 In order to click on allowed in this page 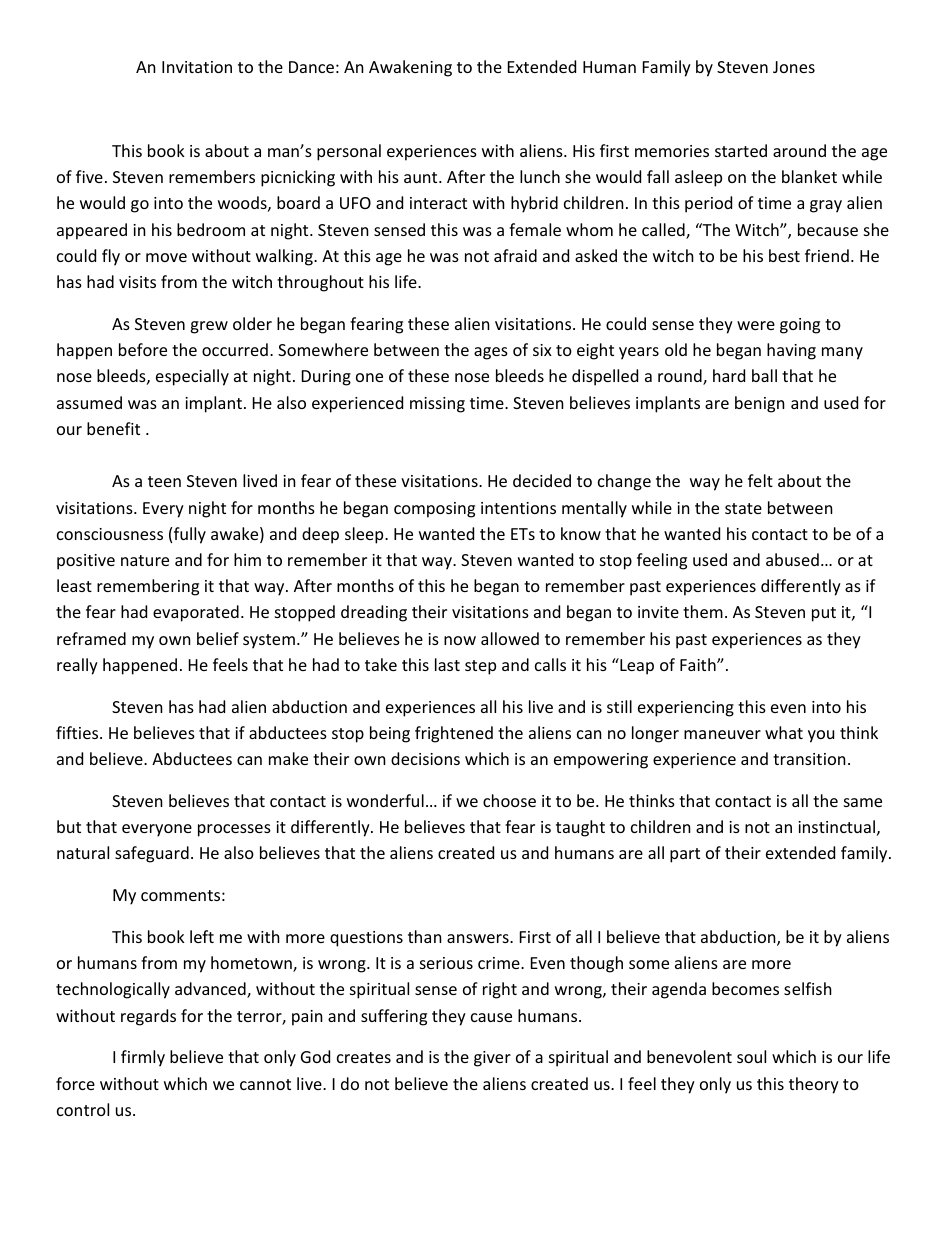, I will do `click(510, 638)`.
